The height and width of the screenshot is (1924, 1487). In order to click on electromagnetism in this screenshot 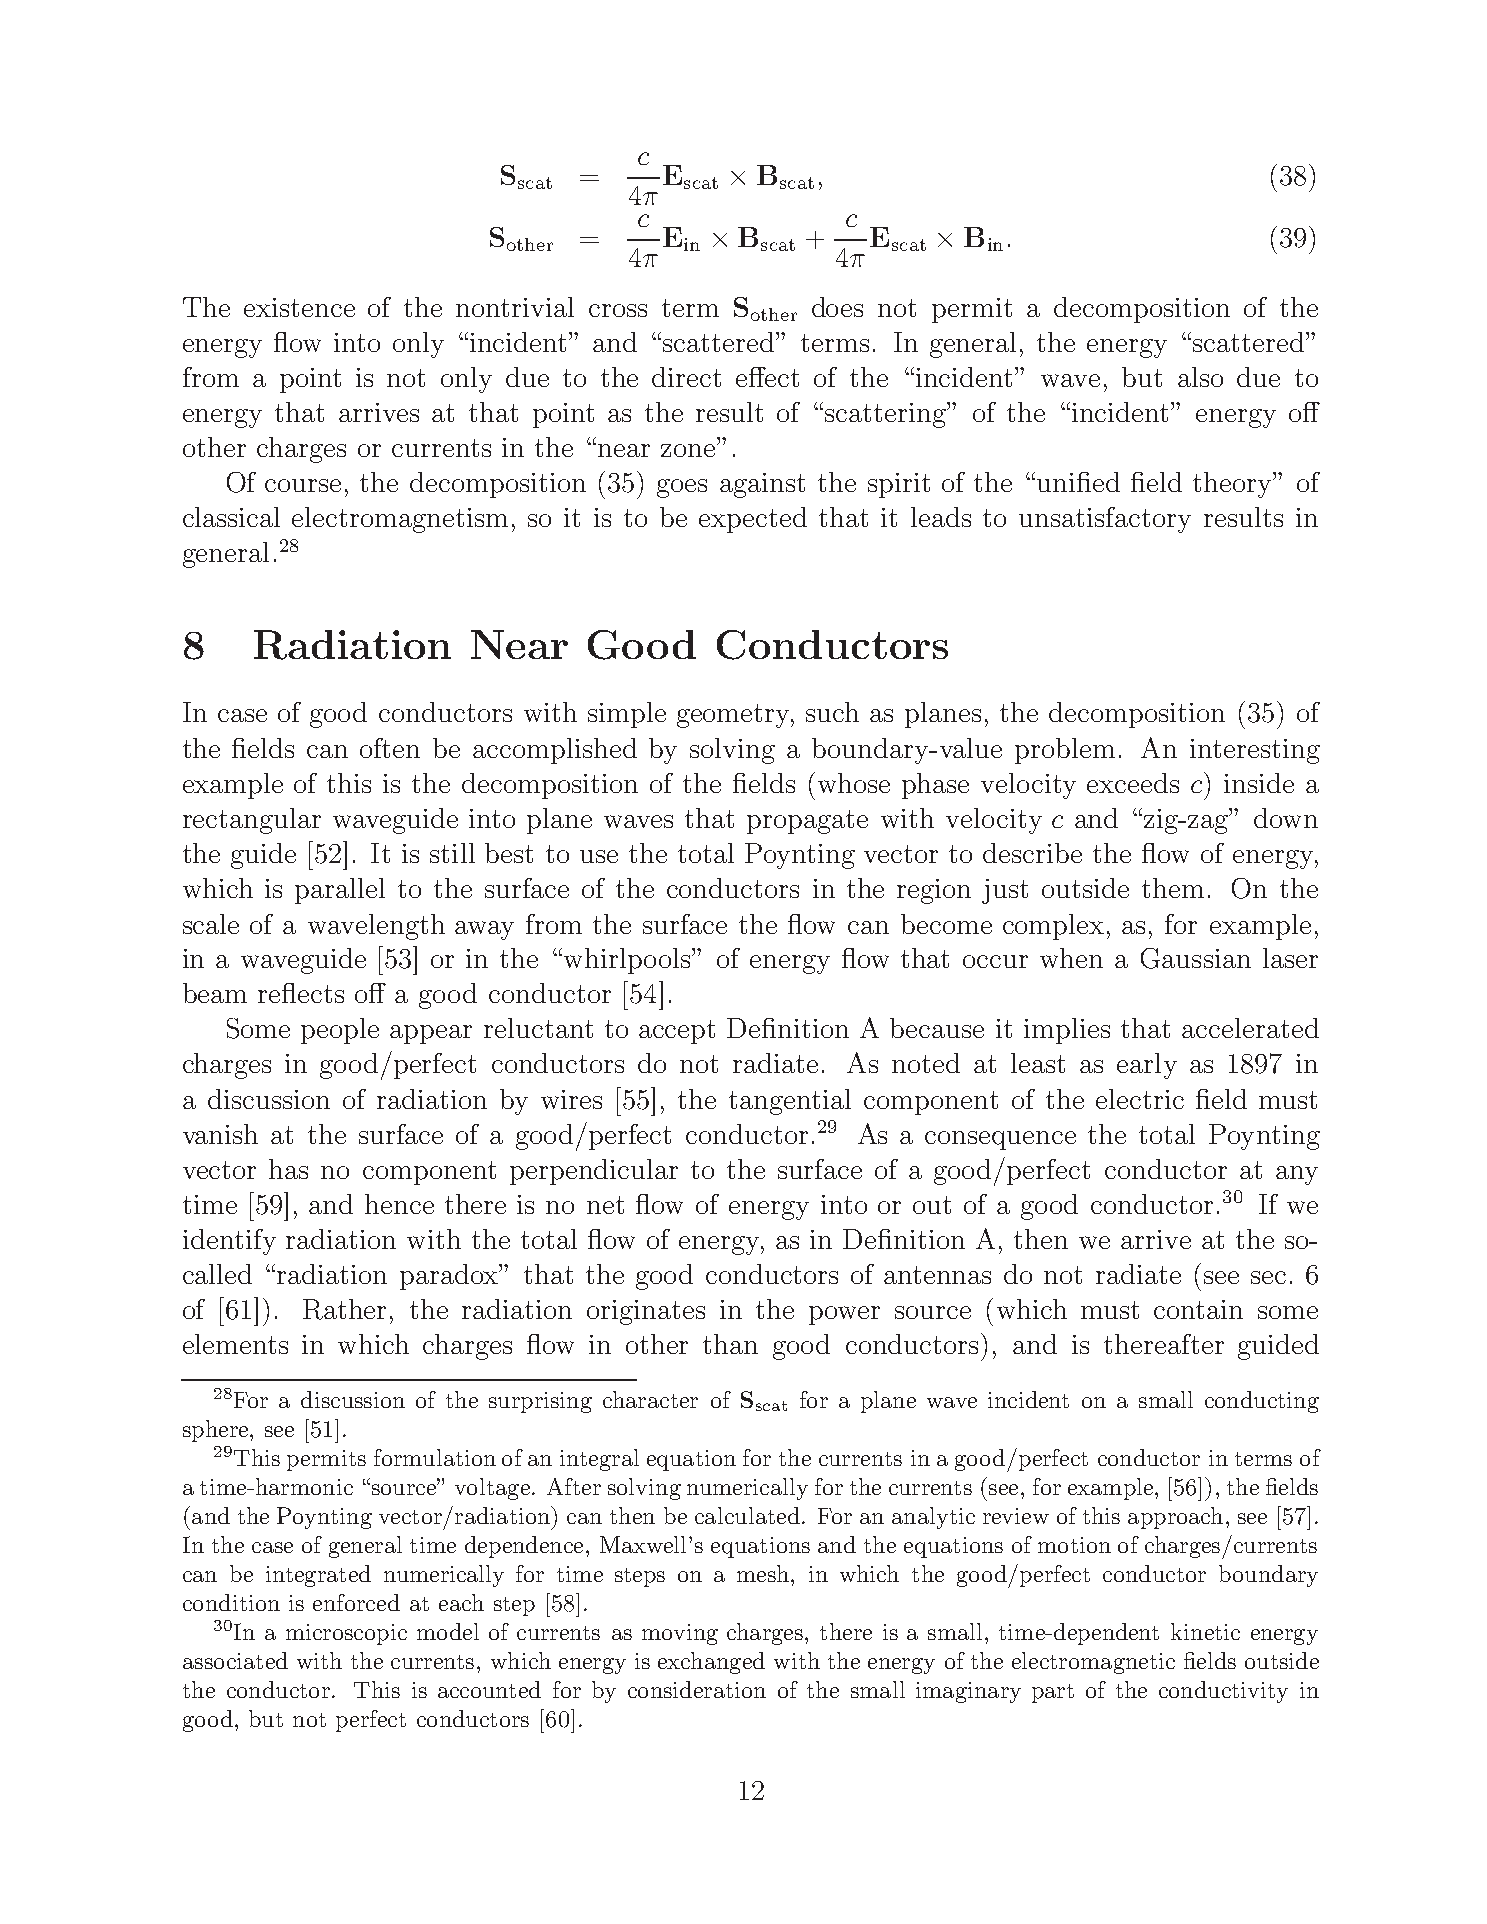, I will do `click(400, 520)`.
